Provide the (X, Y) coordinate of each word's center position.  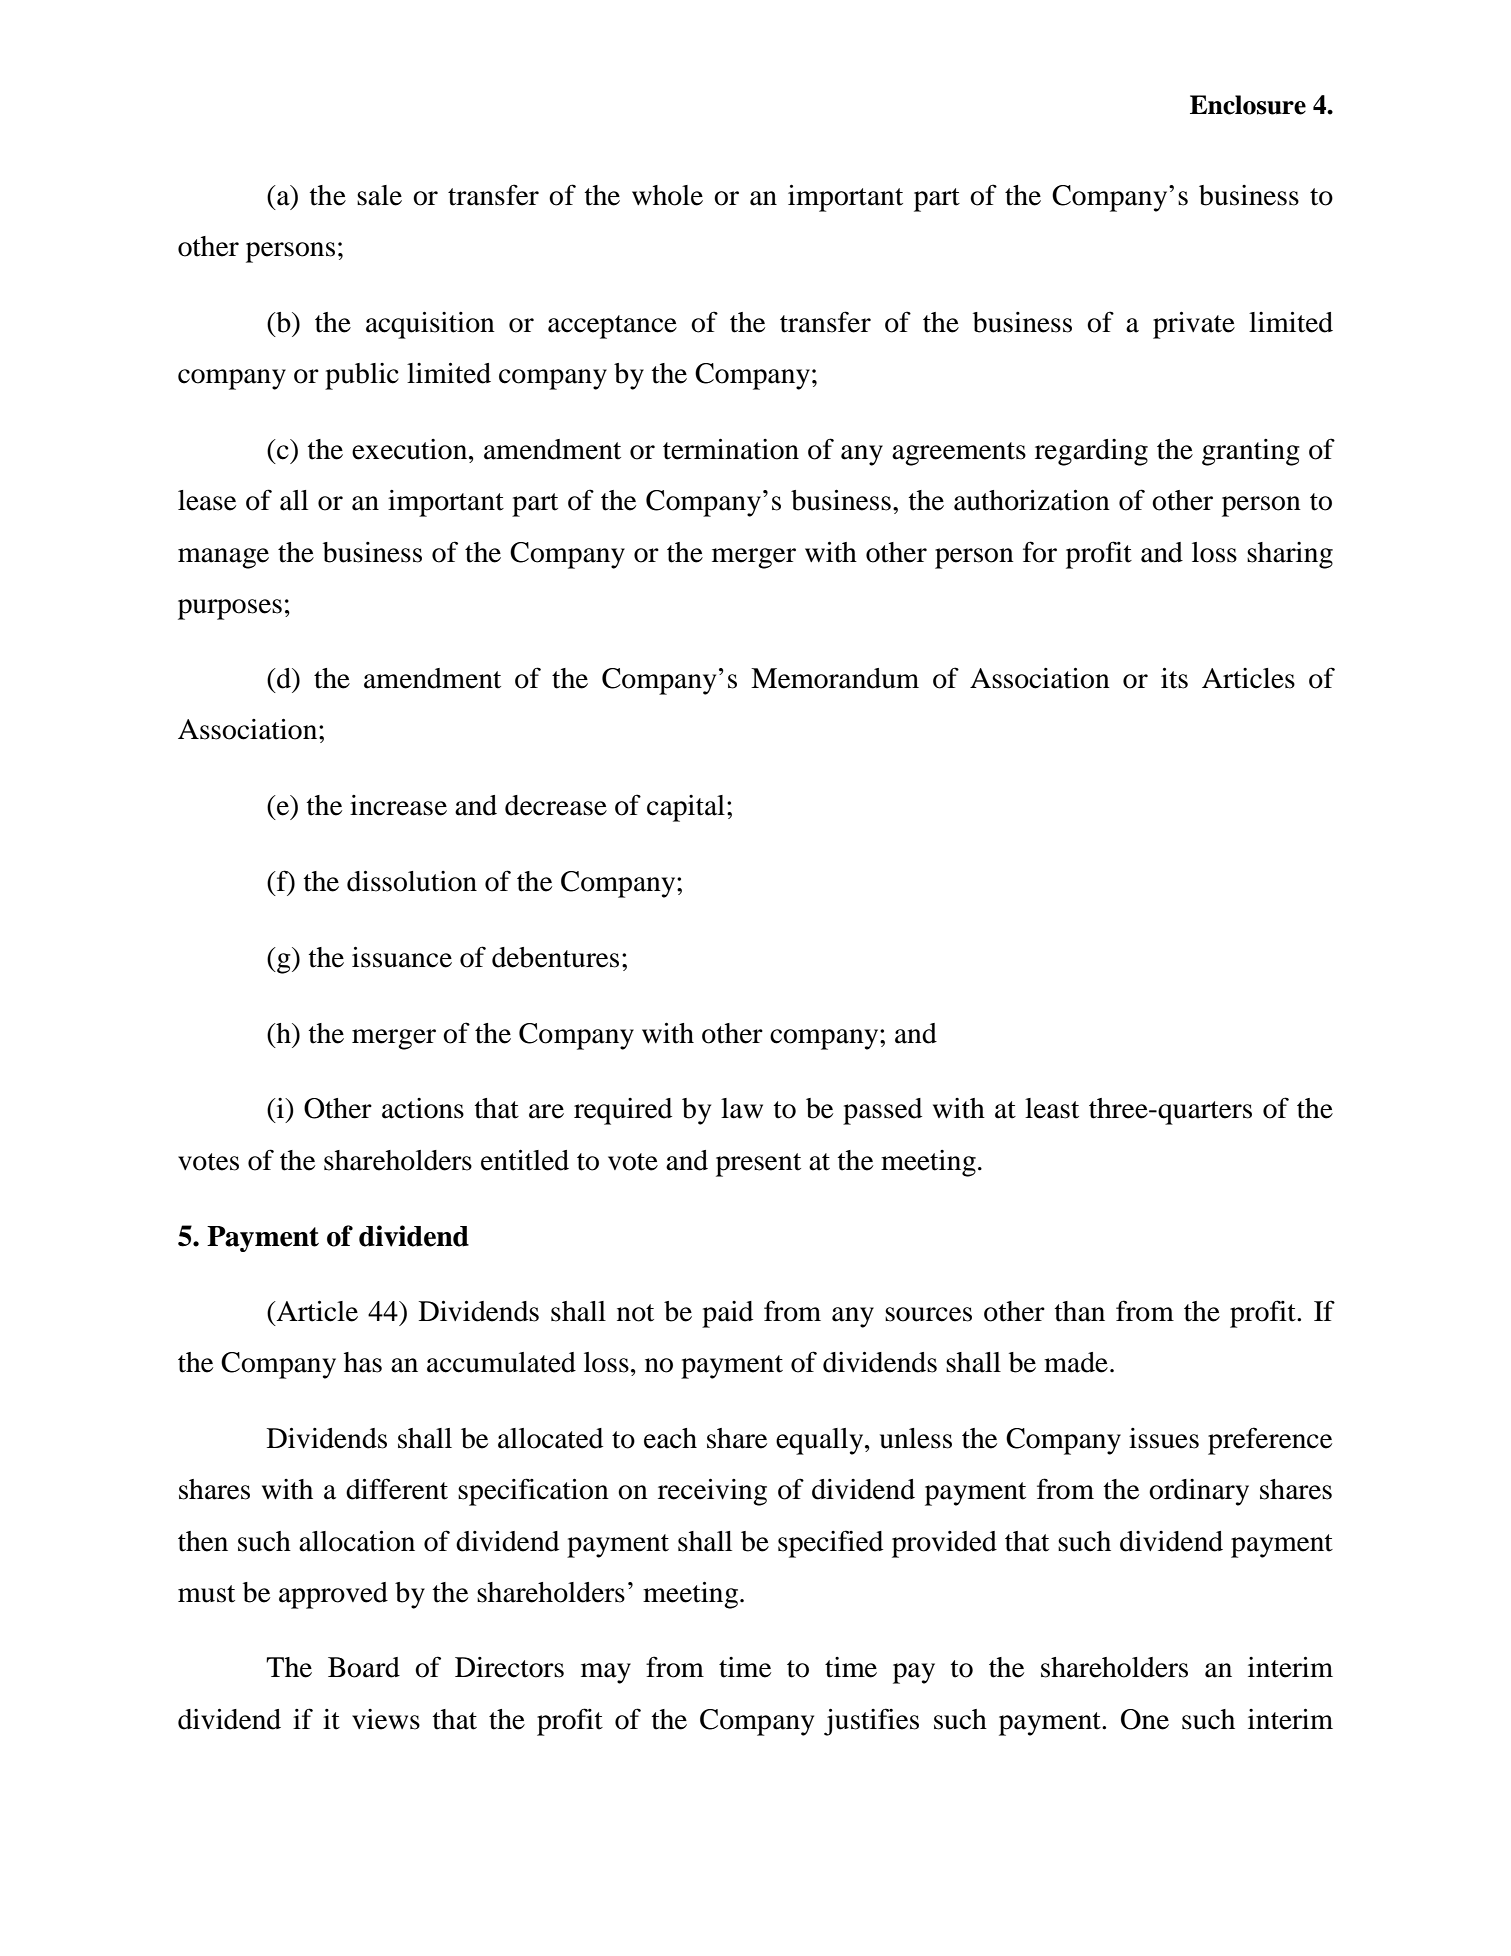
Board (364, 1667)
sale (379, 195)
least (1052, 1108)
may (606, 1673)
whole (667, 195)
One (1145, 1719)
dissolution (412, 881)
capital (686, 808)
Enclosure (1248, 105)
